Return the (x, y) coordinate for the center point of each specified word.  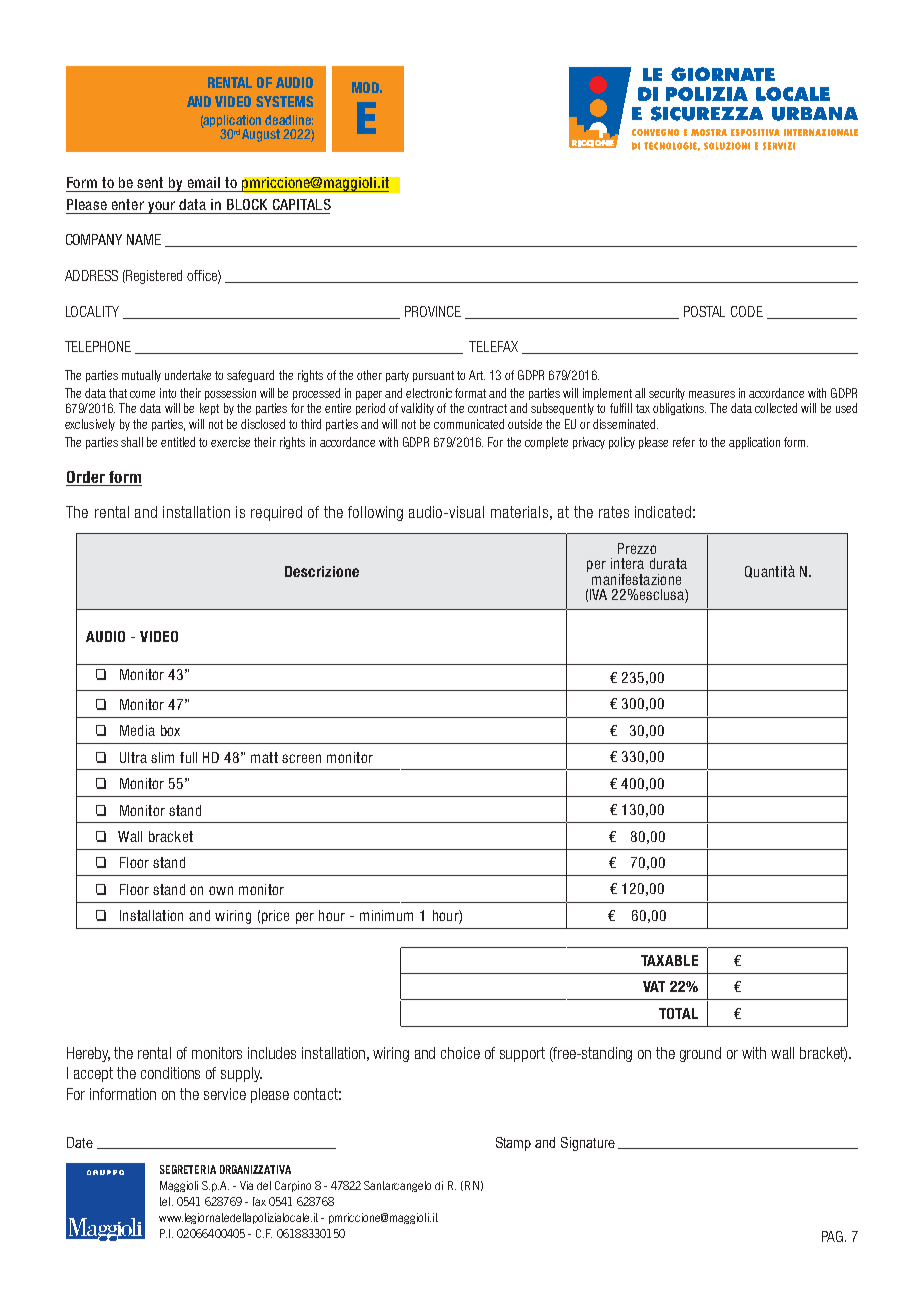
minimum (386, 915)
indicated (663, 512)
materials (519, 512)
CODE (747, 311)
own (221, 890)
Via (246, 1185)
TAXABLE (669, 960)
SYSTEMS (284, 101)
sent (150, 182)
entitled (178, 442)
